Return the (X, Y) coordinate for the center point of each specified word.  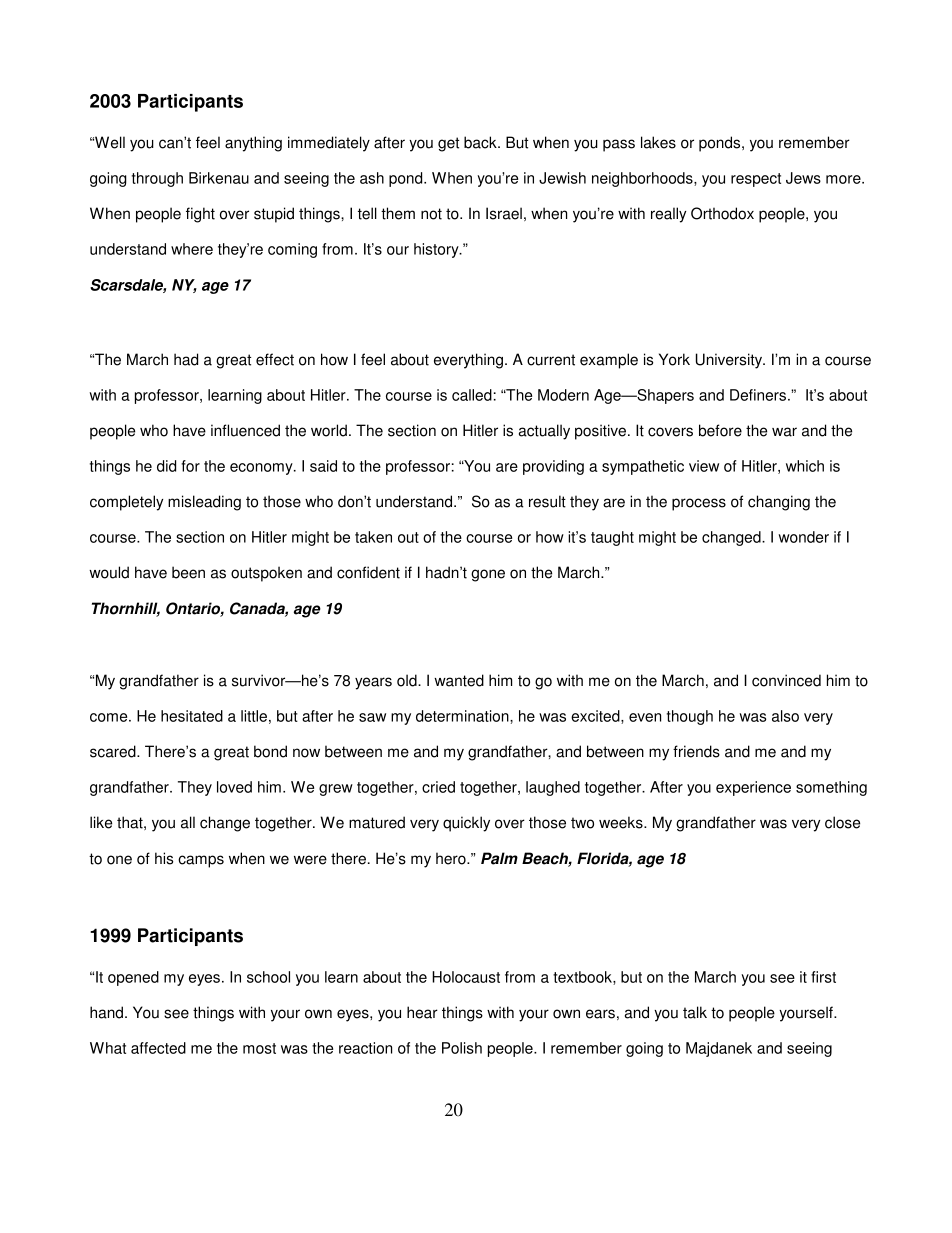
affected (158, 1048)
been (188, 572)
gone (488, 575)
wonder (803, 537)
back (481, 142)
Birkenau (219, 178)
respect (756, 180)
